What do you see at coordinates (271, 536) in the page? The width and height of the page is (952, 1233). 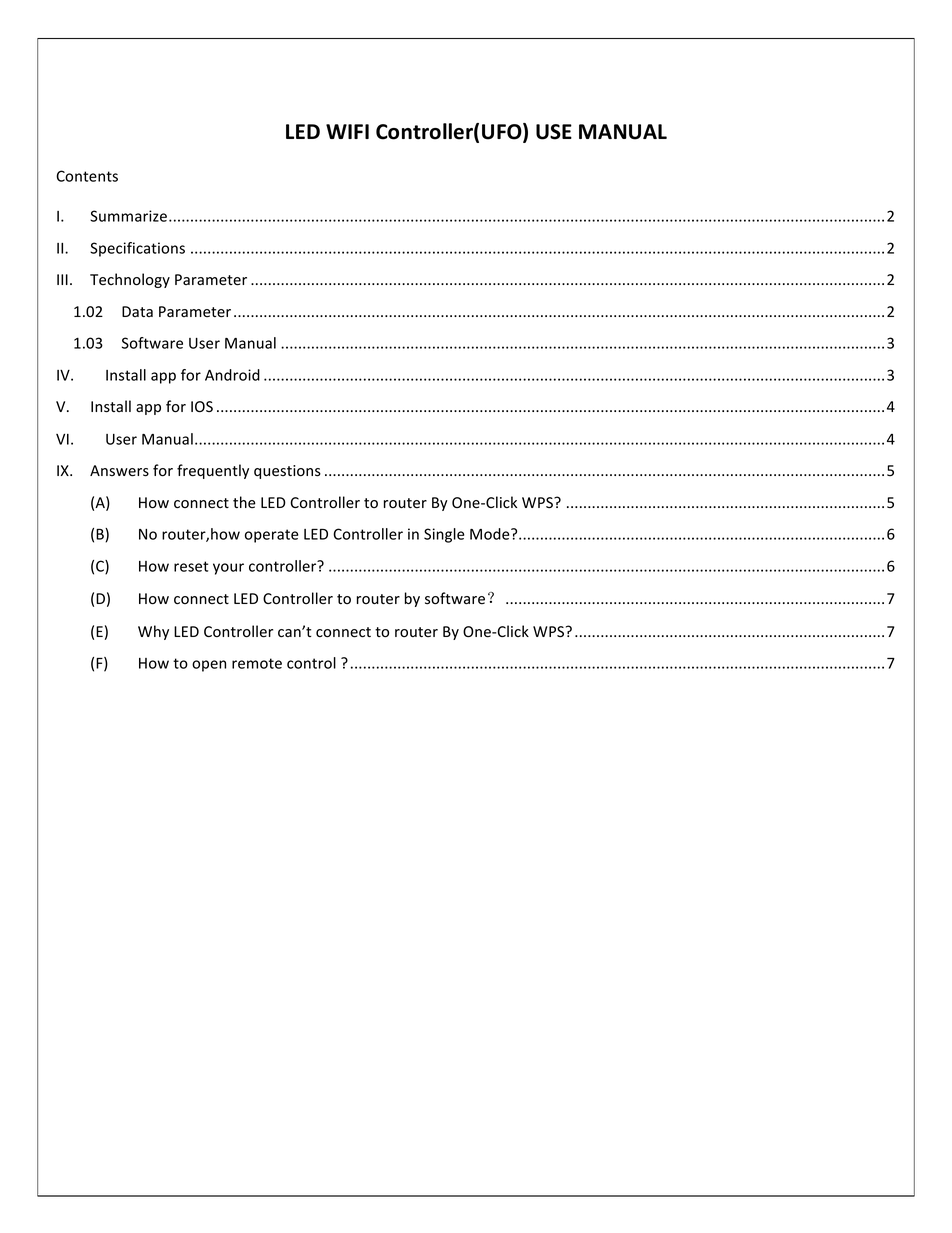 I see `operate` at bounding box center [271, 536].
